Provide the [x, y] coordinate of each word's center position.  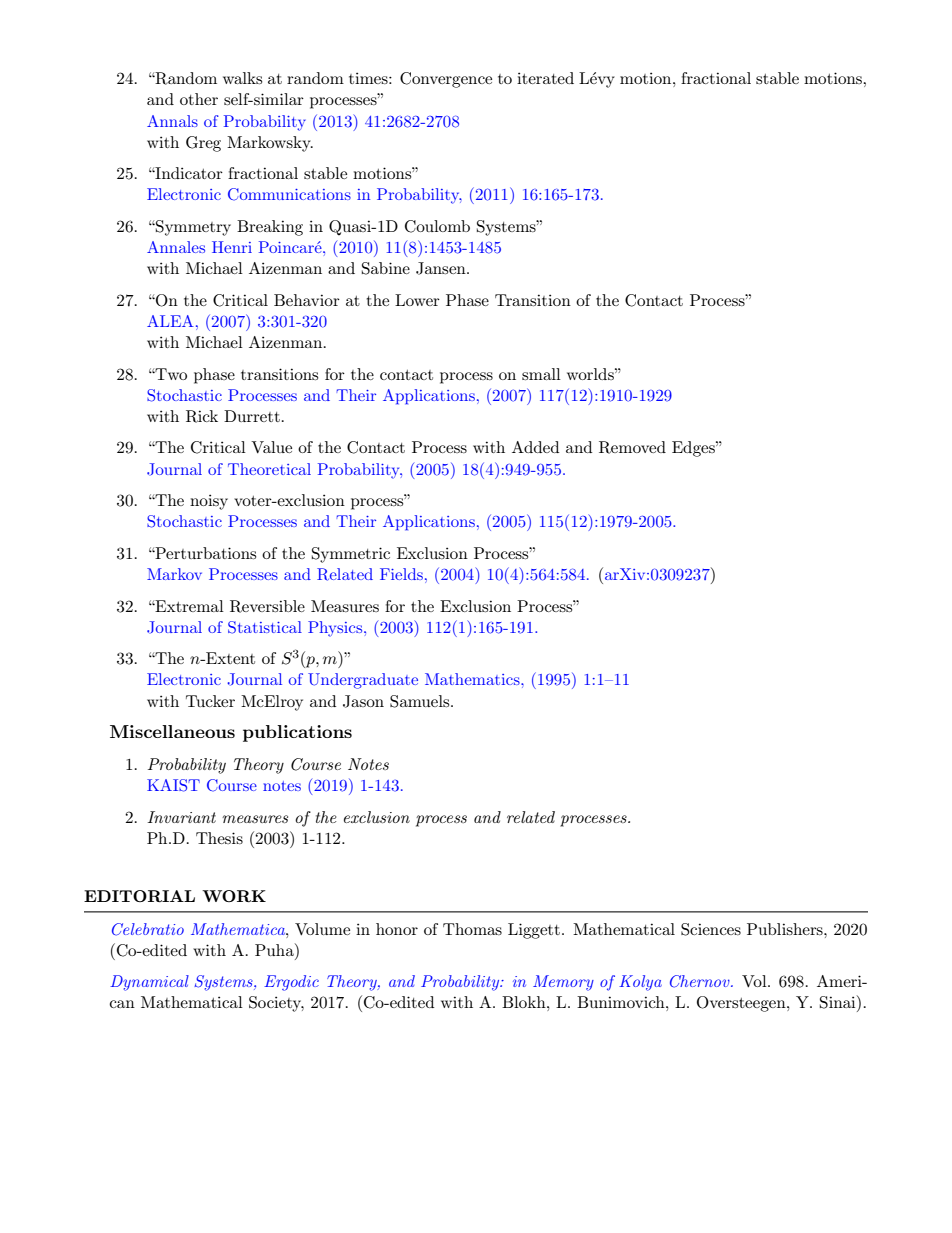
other [199, 99]
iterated [545, 78]
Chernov [701, 981]
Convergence [446, 80]
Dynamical [149, 983]
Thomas [472, 929]
